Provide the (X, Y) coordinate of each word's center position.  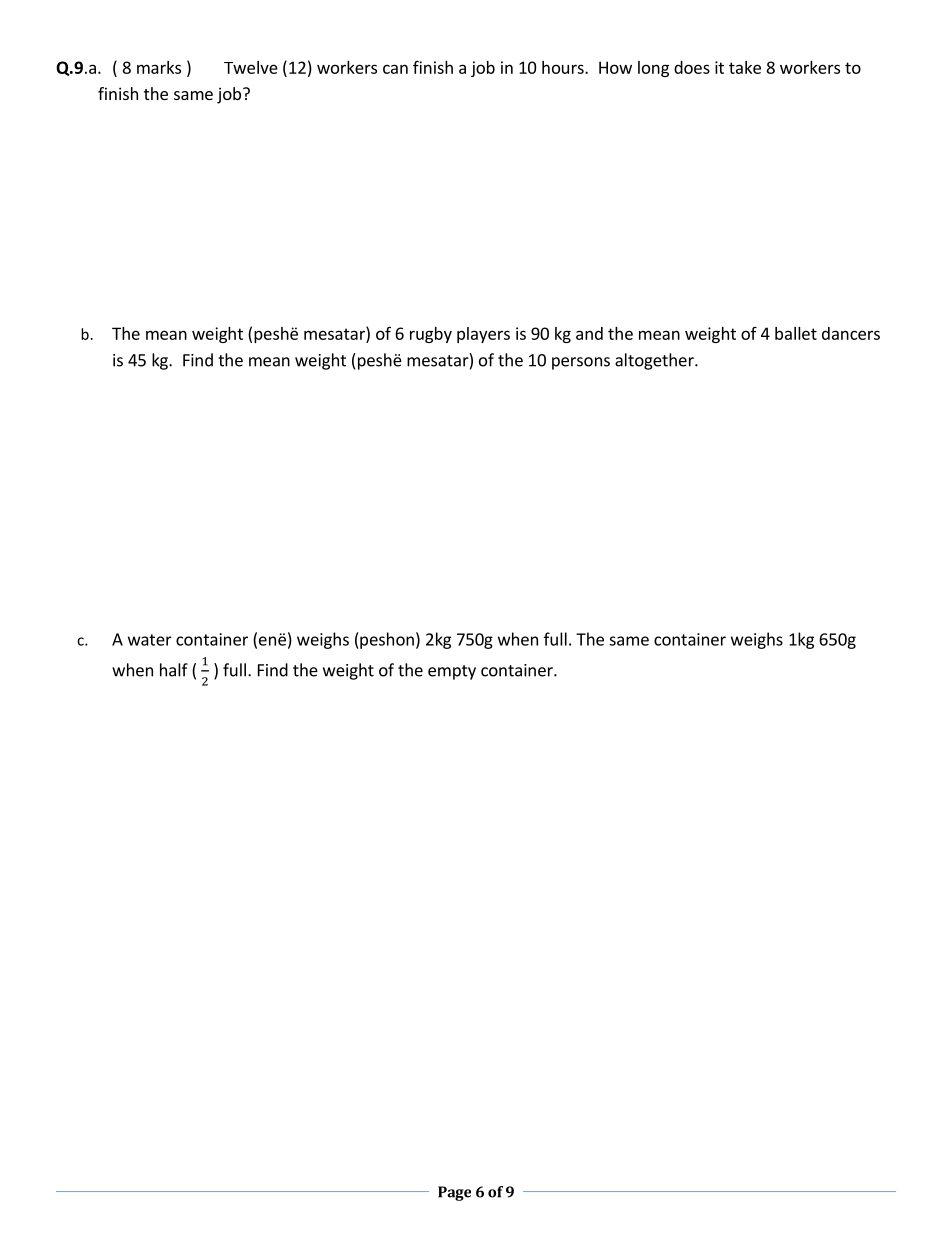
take (745, 67)
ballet (796, 333)
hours (564, 67)
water (150, 640)
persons (581, 363)
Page (454, 1193)
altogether (655, 361)
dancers (851, 333)
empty (452, 672)
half (174, 670)
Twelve (251, 67)
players (483, 335)
